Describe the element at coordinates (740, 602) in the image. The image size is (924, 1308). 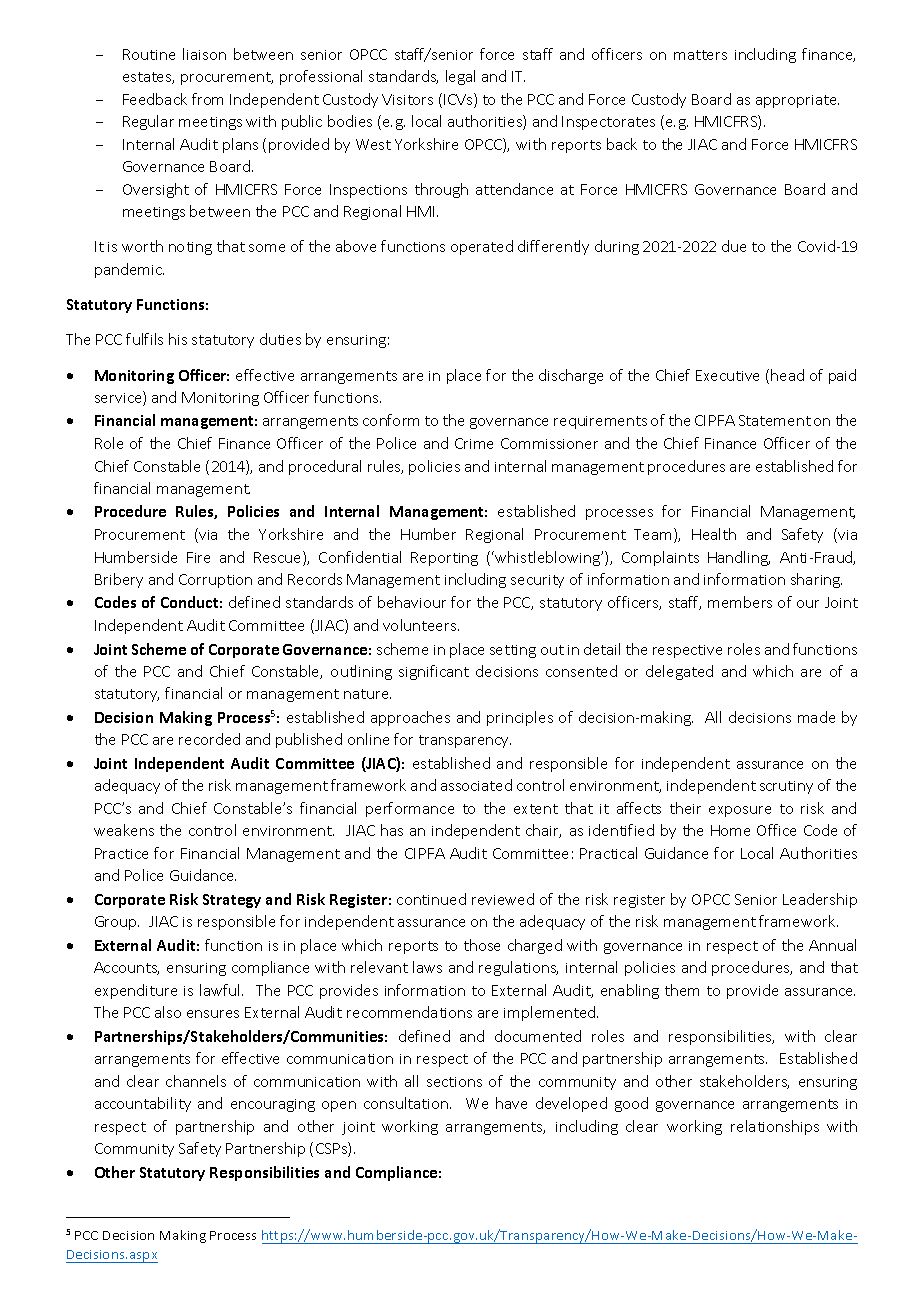
I see `members` at that location.
